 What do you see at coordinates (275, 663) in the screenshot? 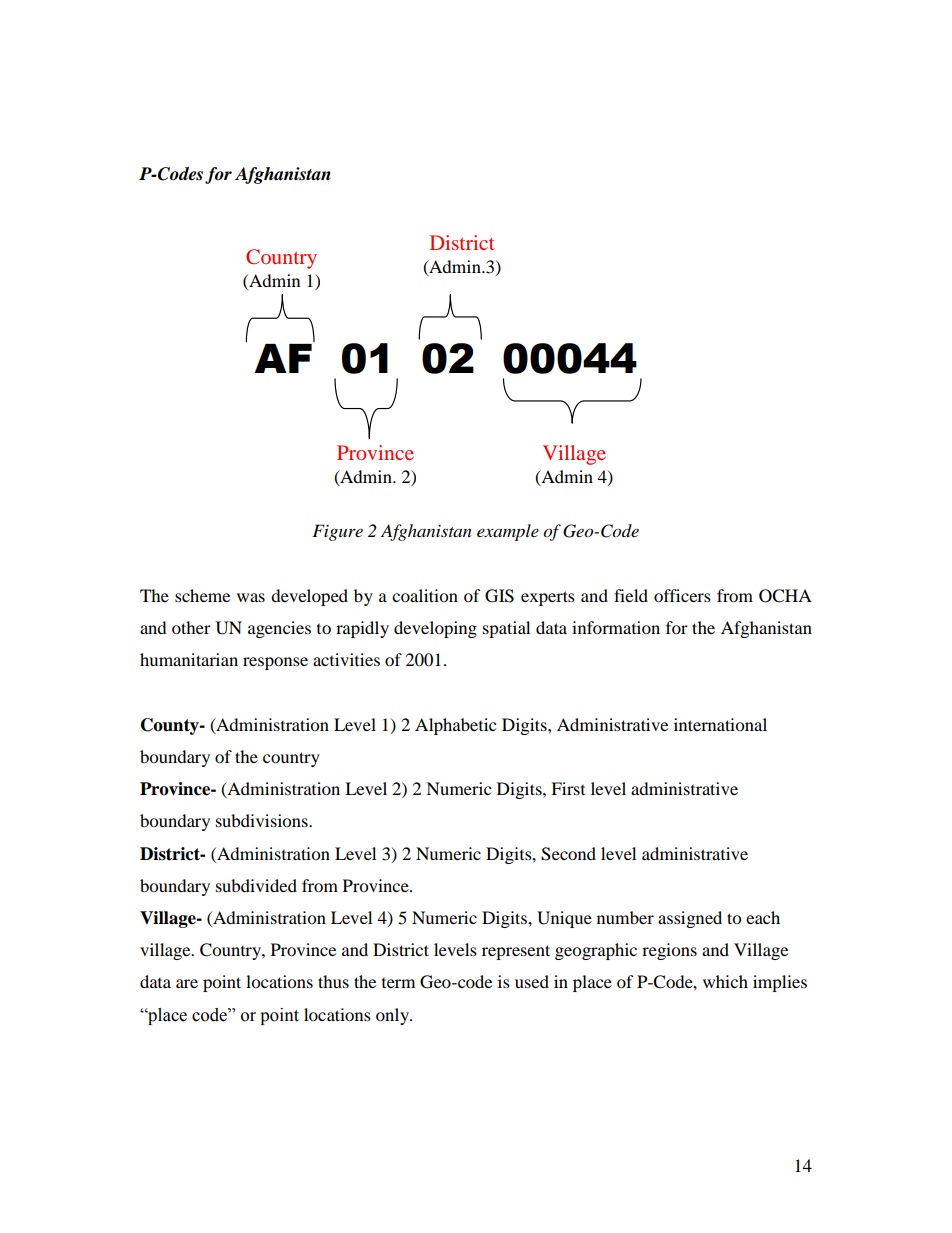
I see `response` at bounding box center [275, 663].
